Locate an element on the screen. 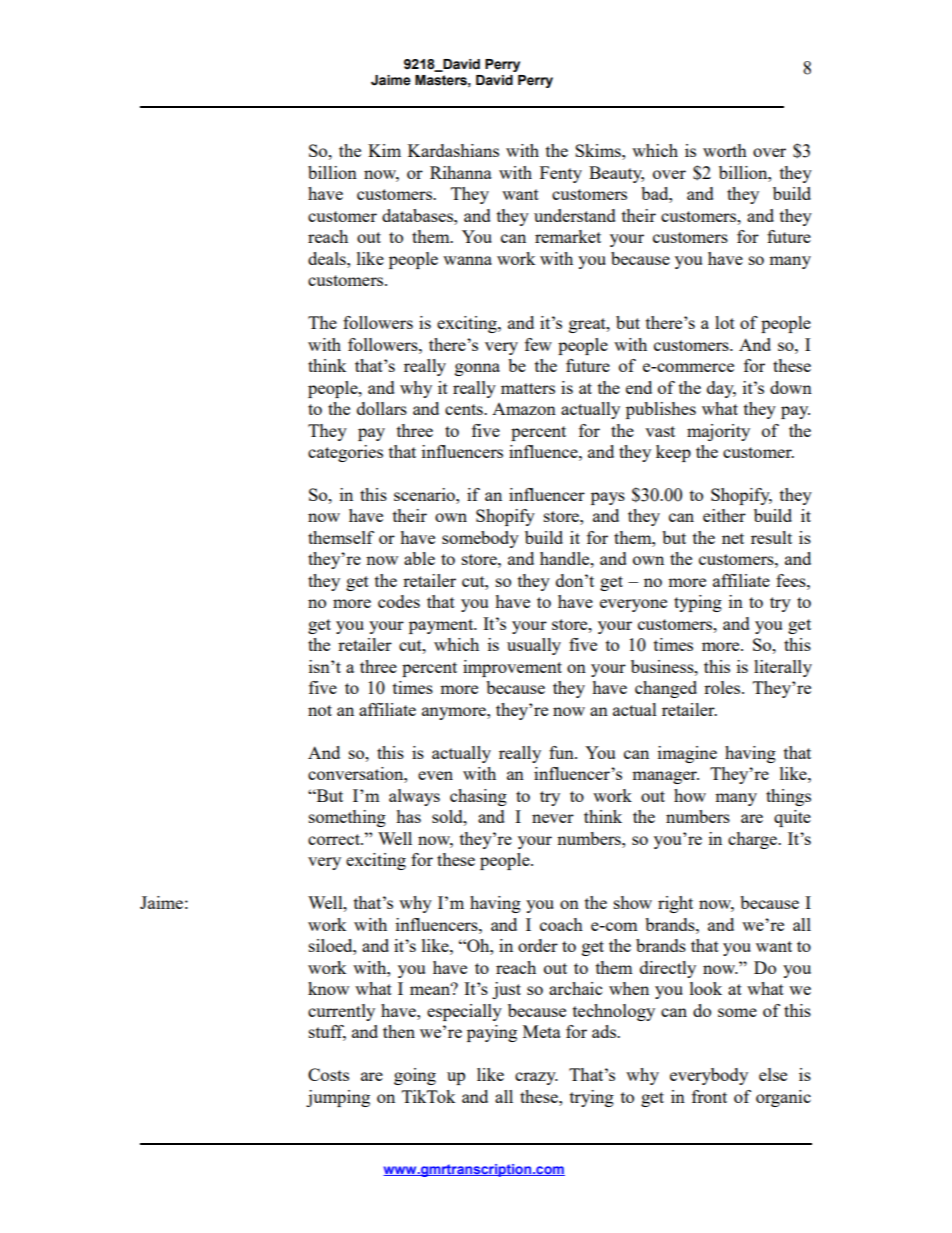 The width and height of the screenshot is (952, 1233). crazy is located at coordinates (536, 1078).
